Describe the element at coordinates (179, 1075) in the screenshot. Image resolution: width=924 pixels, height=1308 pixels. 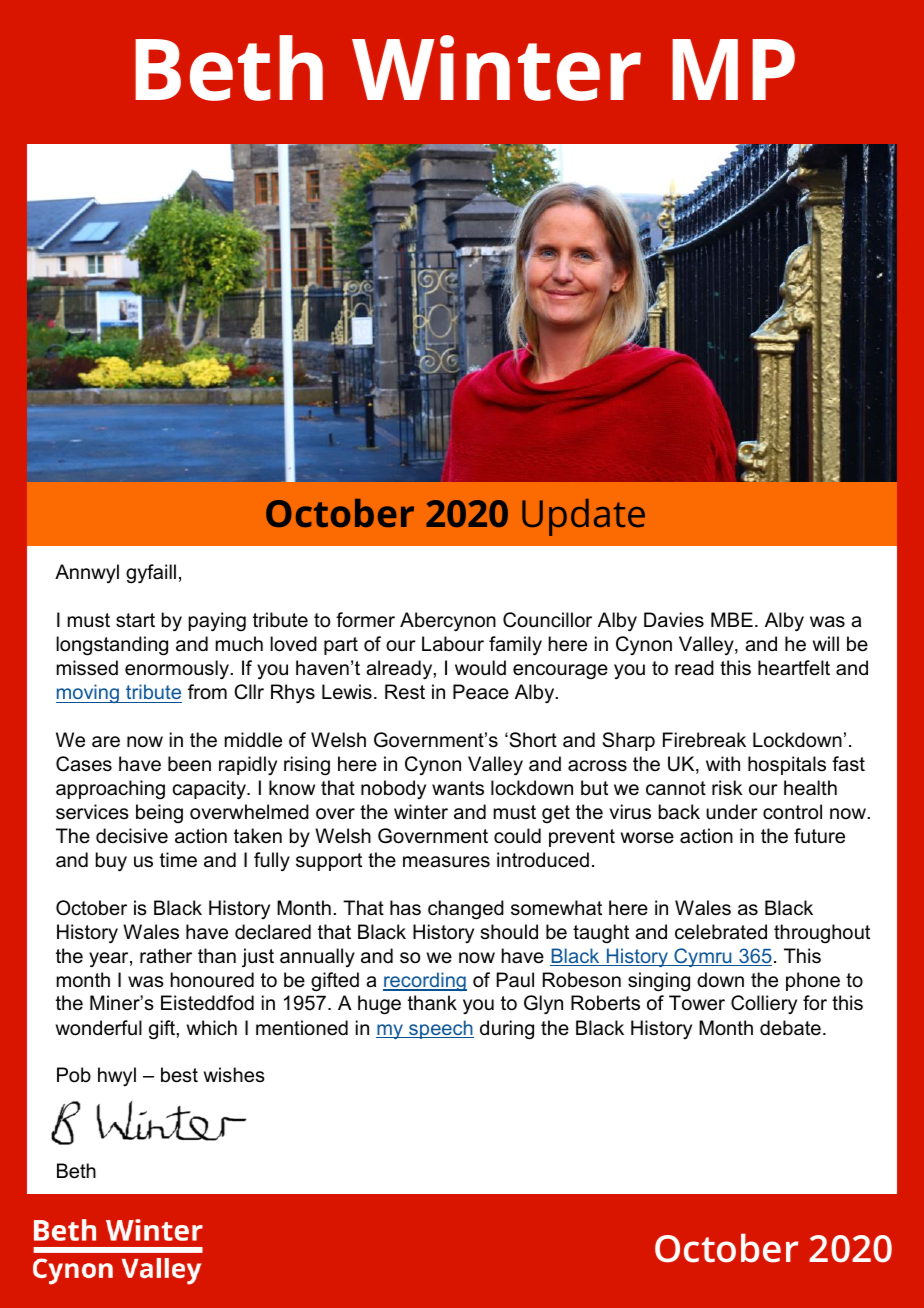
I see `best` at that location.
